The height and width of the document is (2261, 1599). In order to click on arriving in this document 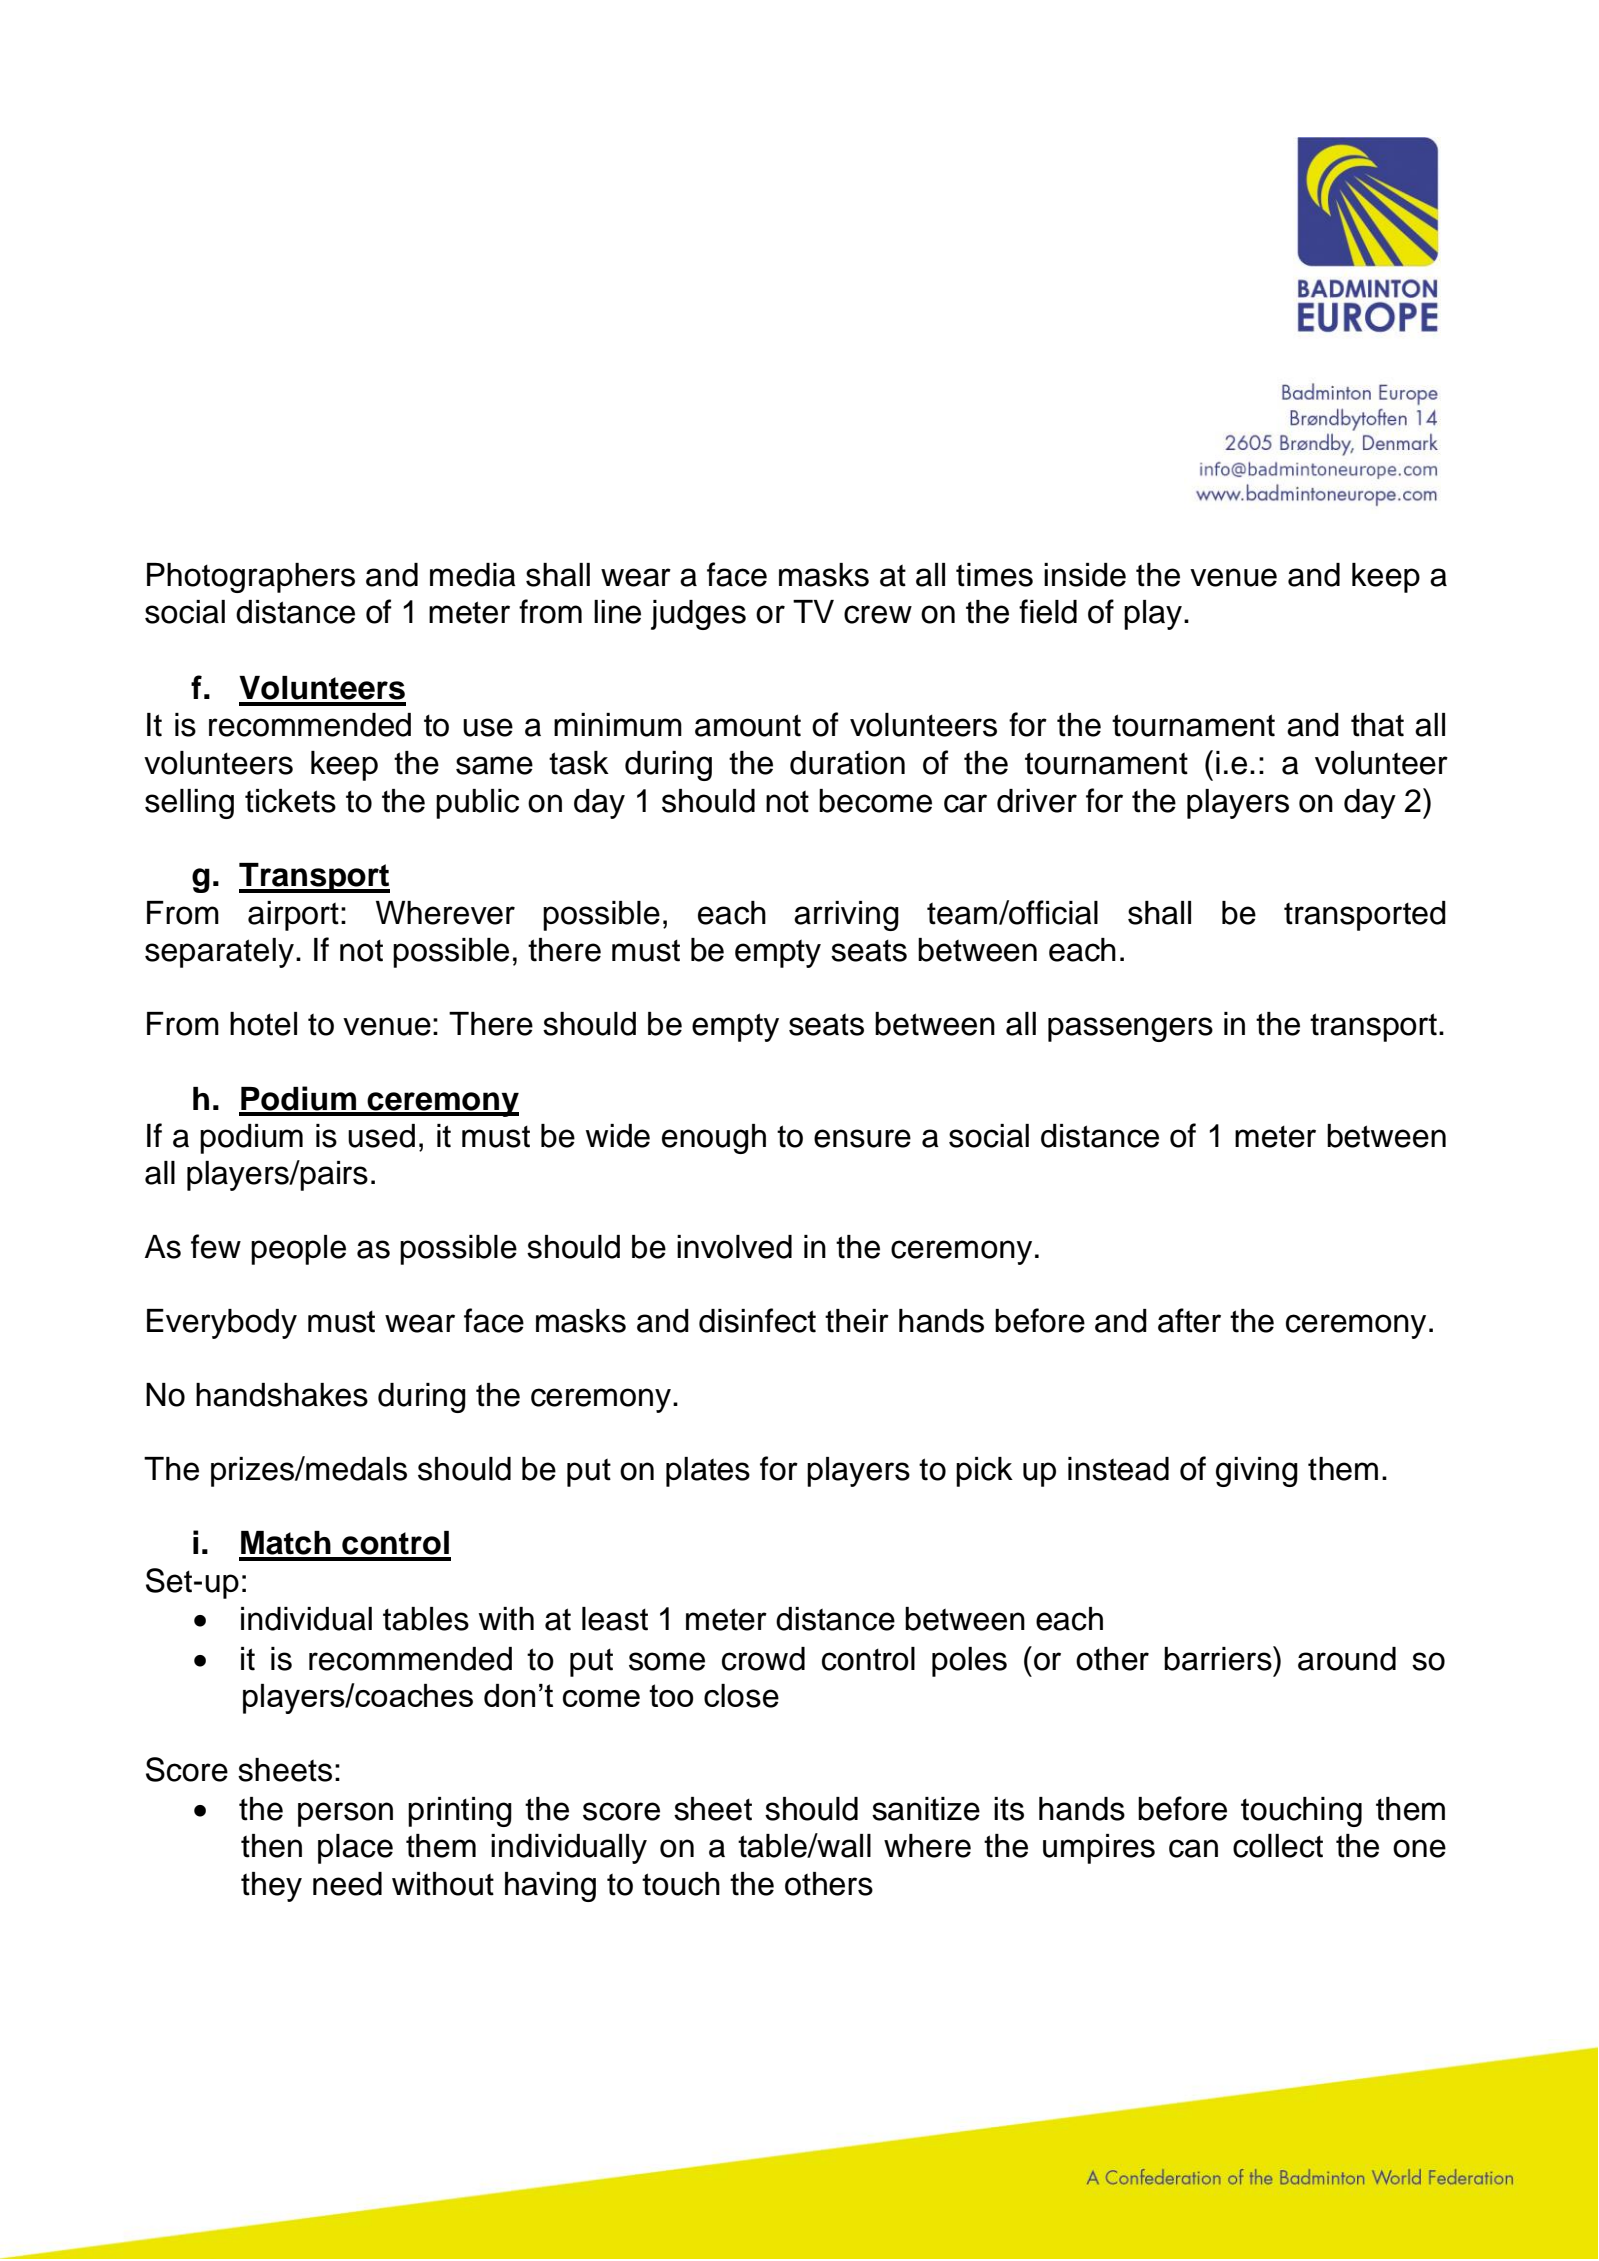, I will do `click(846, 916)`.
